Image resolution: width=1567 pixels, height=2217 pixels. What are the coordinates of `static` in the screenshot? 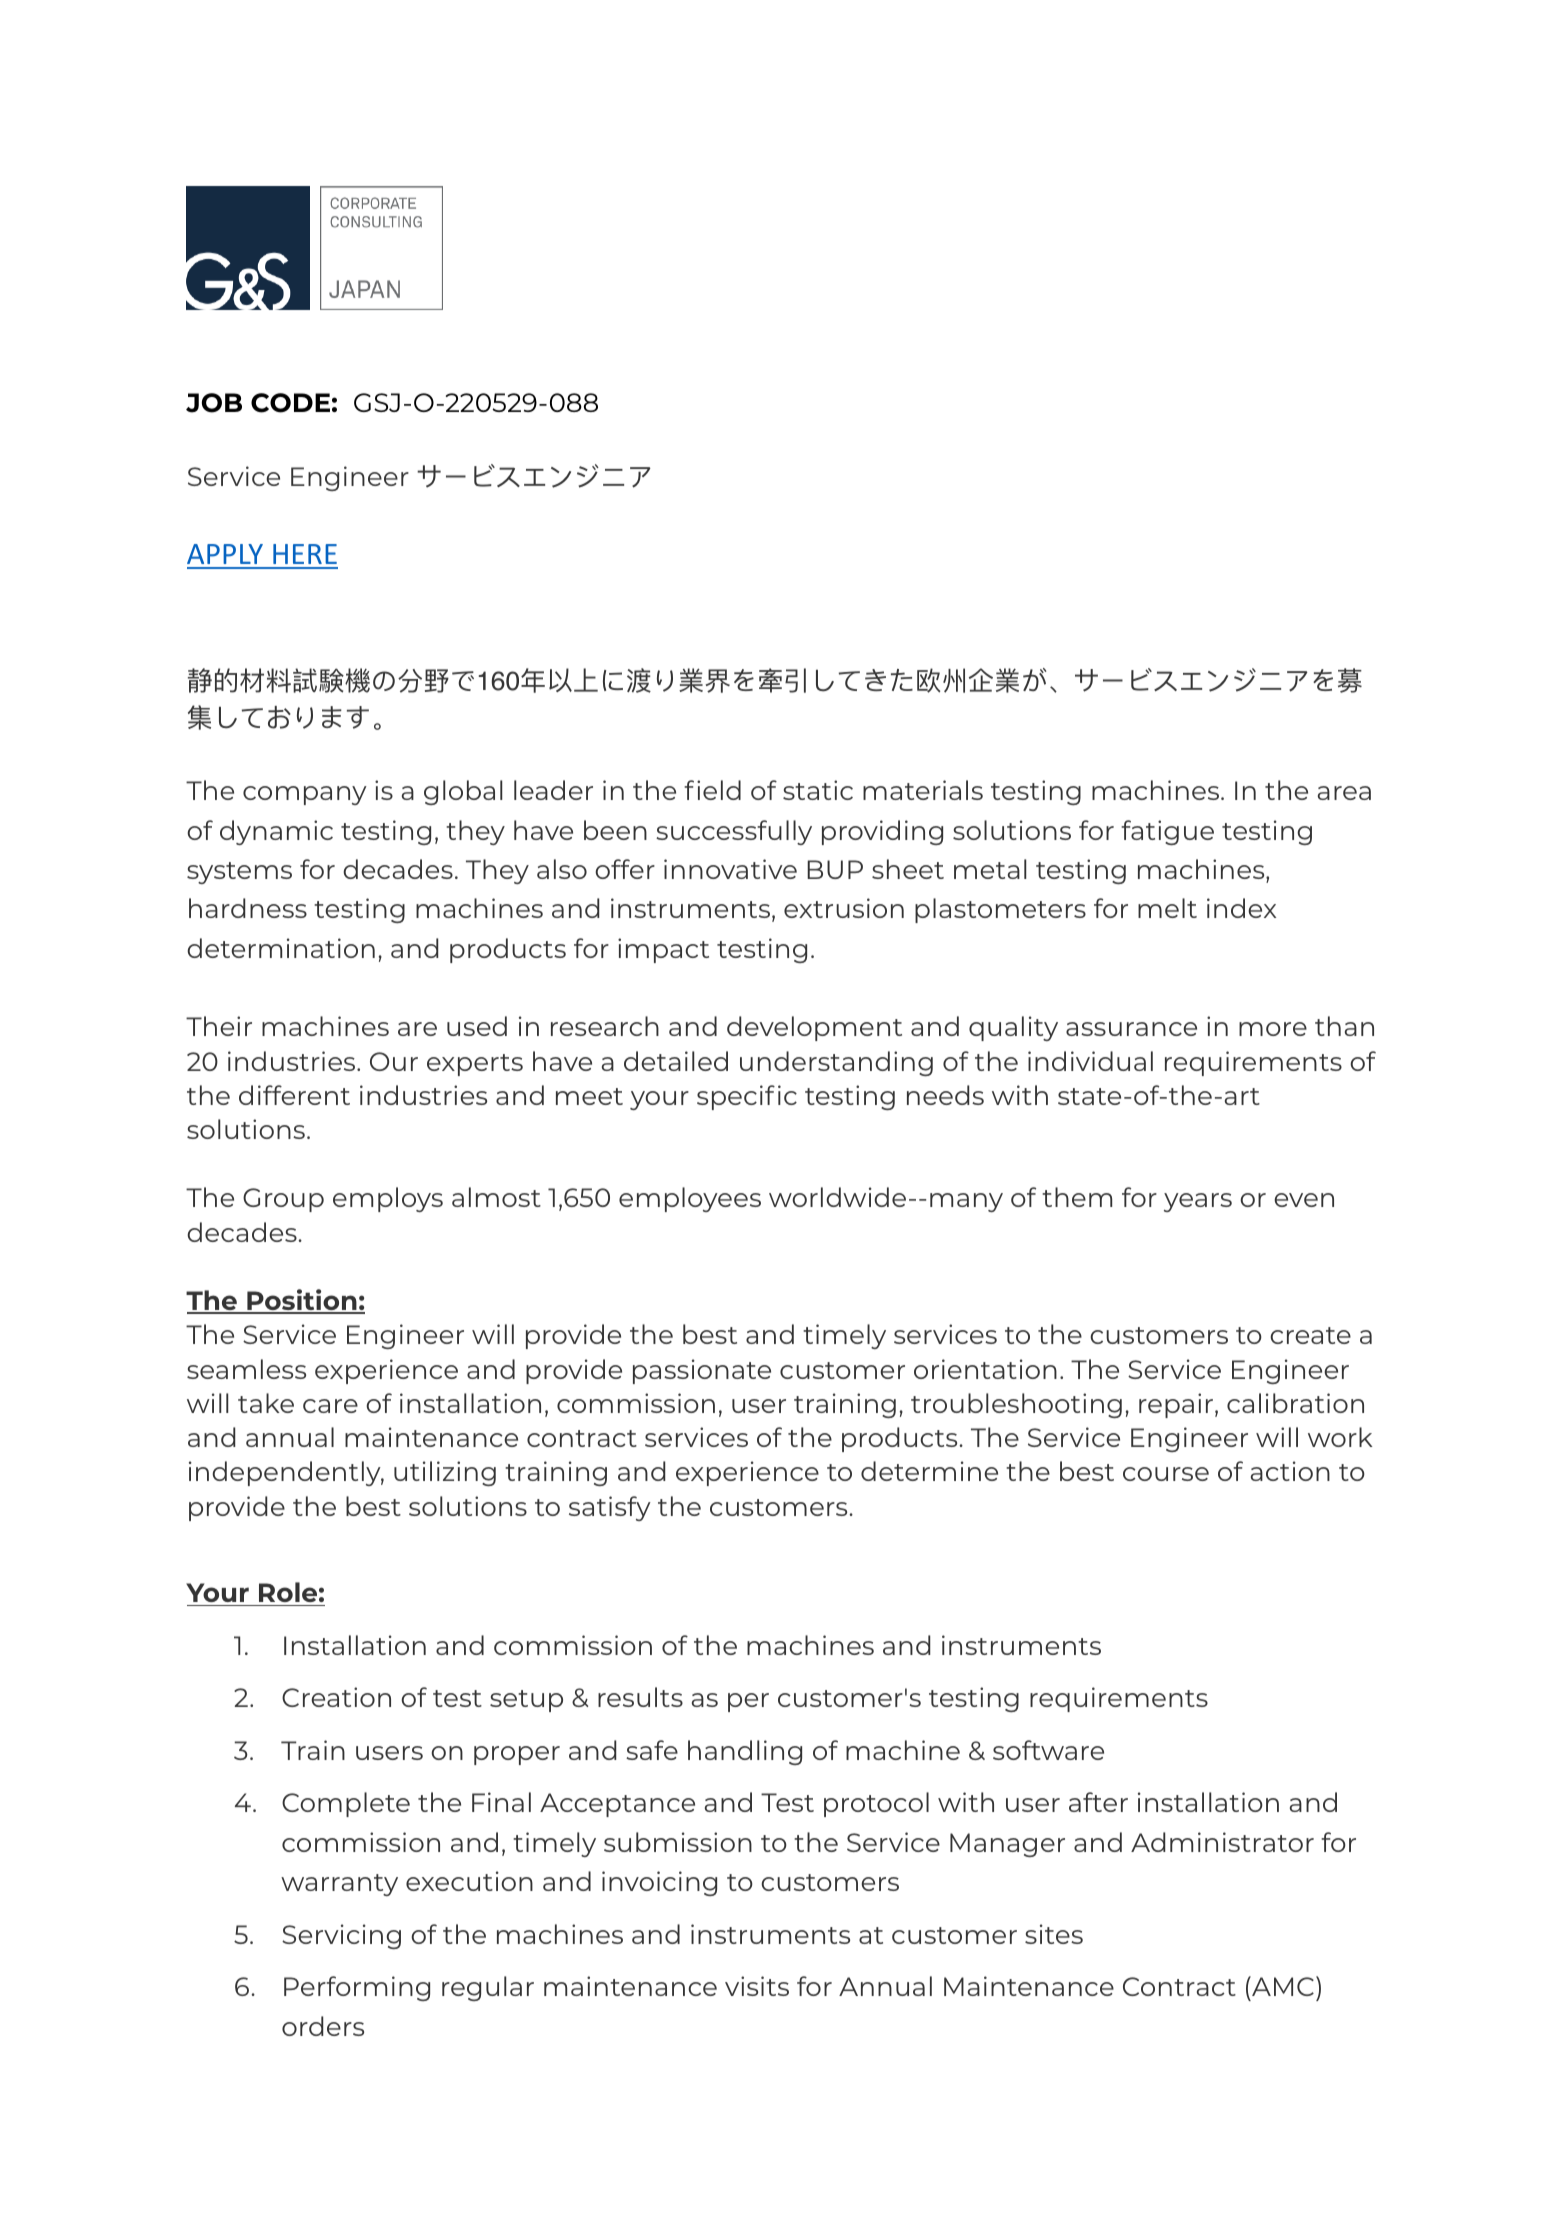 It's located at (818, 790).
